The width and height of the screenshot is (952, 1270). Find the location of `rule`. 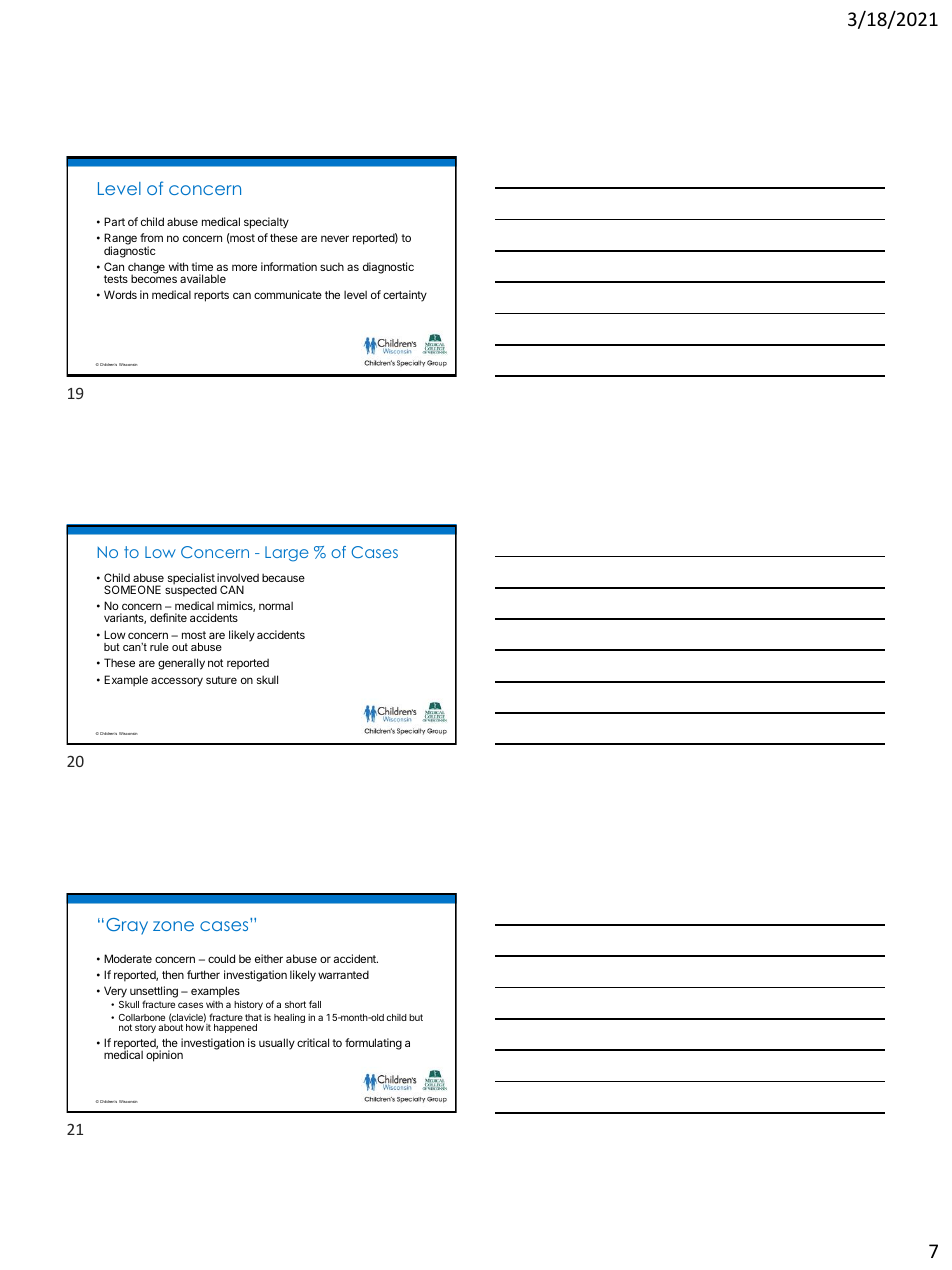

rule is located at coordinates (159, 647).
